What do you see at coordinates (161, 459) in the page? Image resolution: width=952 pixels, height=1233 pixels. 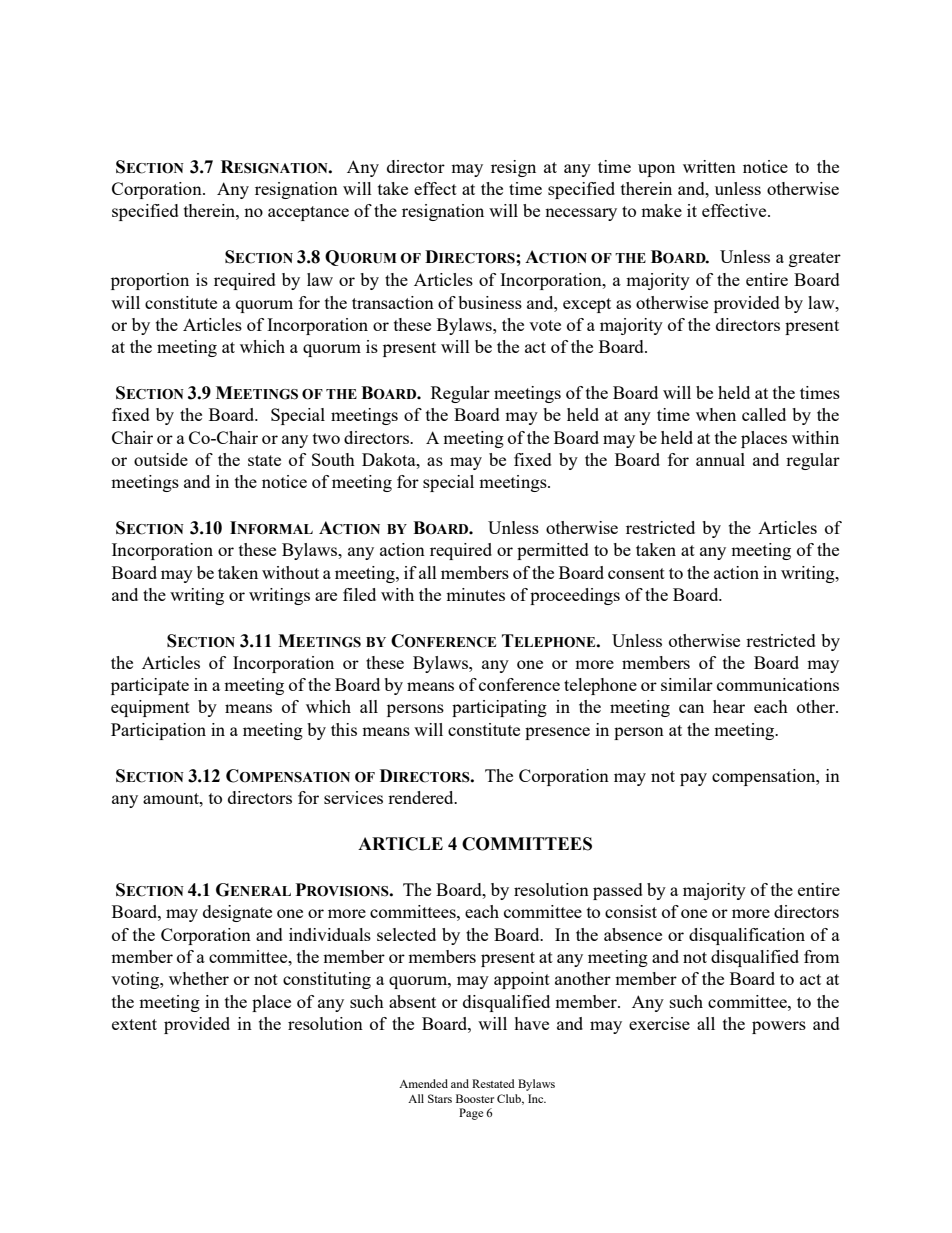 I see `outside` at bounding box center [161, 459].
